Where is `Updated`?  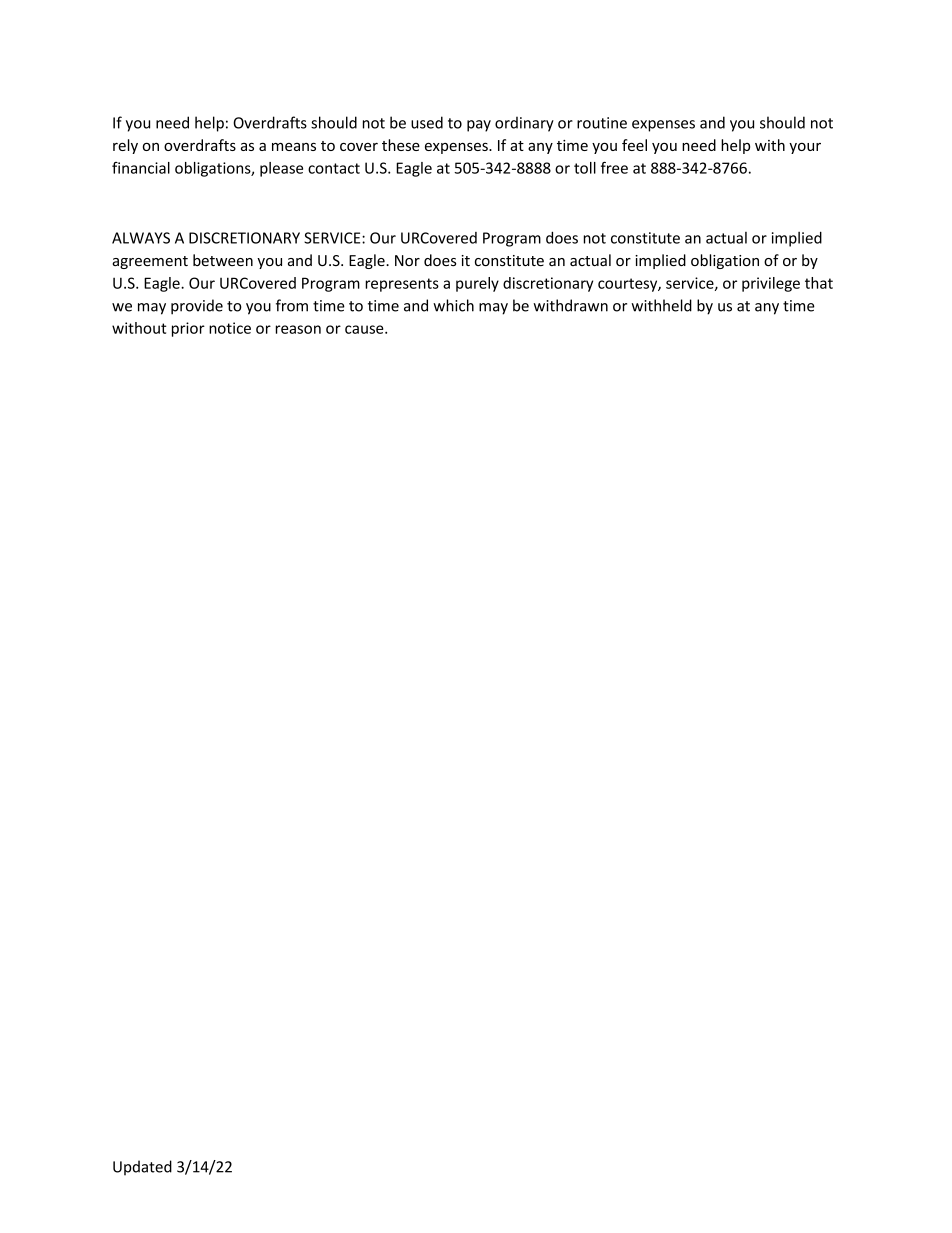
Updated is located at coordinates (142, 1168).
